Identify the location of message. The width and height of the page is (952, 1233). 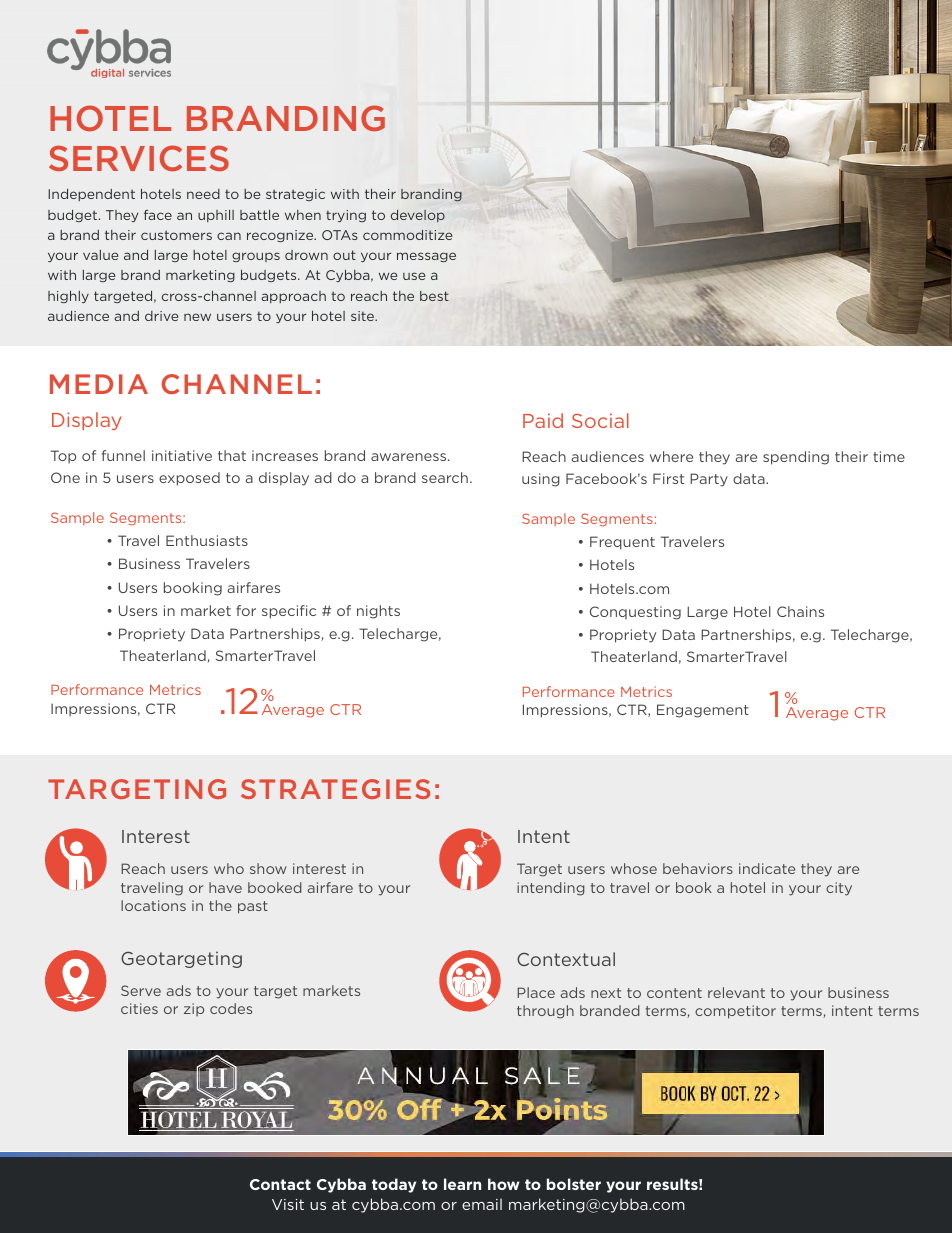
(426, 257).
